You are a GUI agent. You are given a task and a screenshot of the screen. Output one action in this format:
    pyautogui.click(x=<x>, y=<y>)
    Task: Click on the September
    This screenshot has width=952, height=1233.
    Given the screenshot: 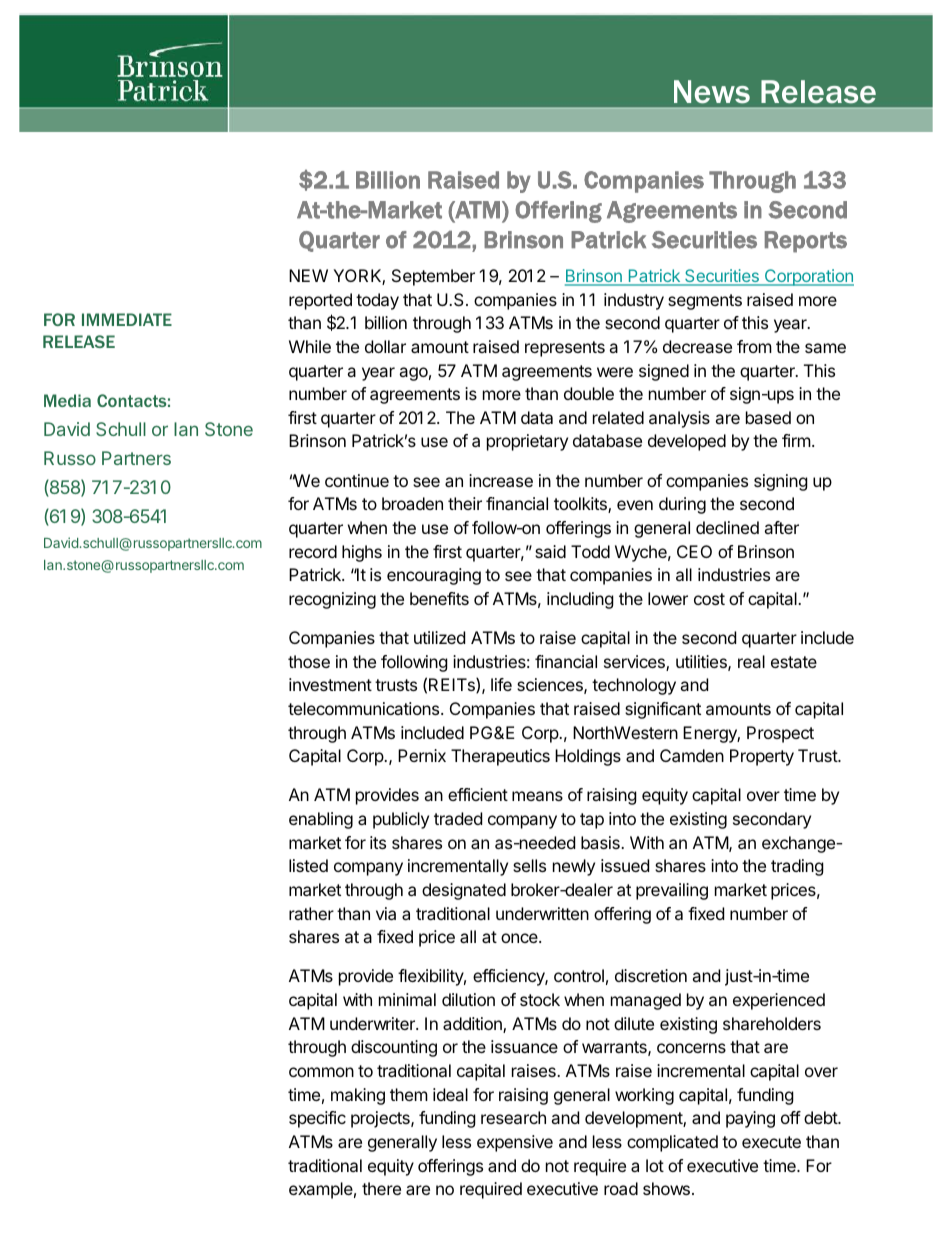 What is the action you would take?
    pyautogui.click(x=433, y=277)
